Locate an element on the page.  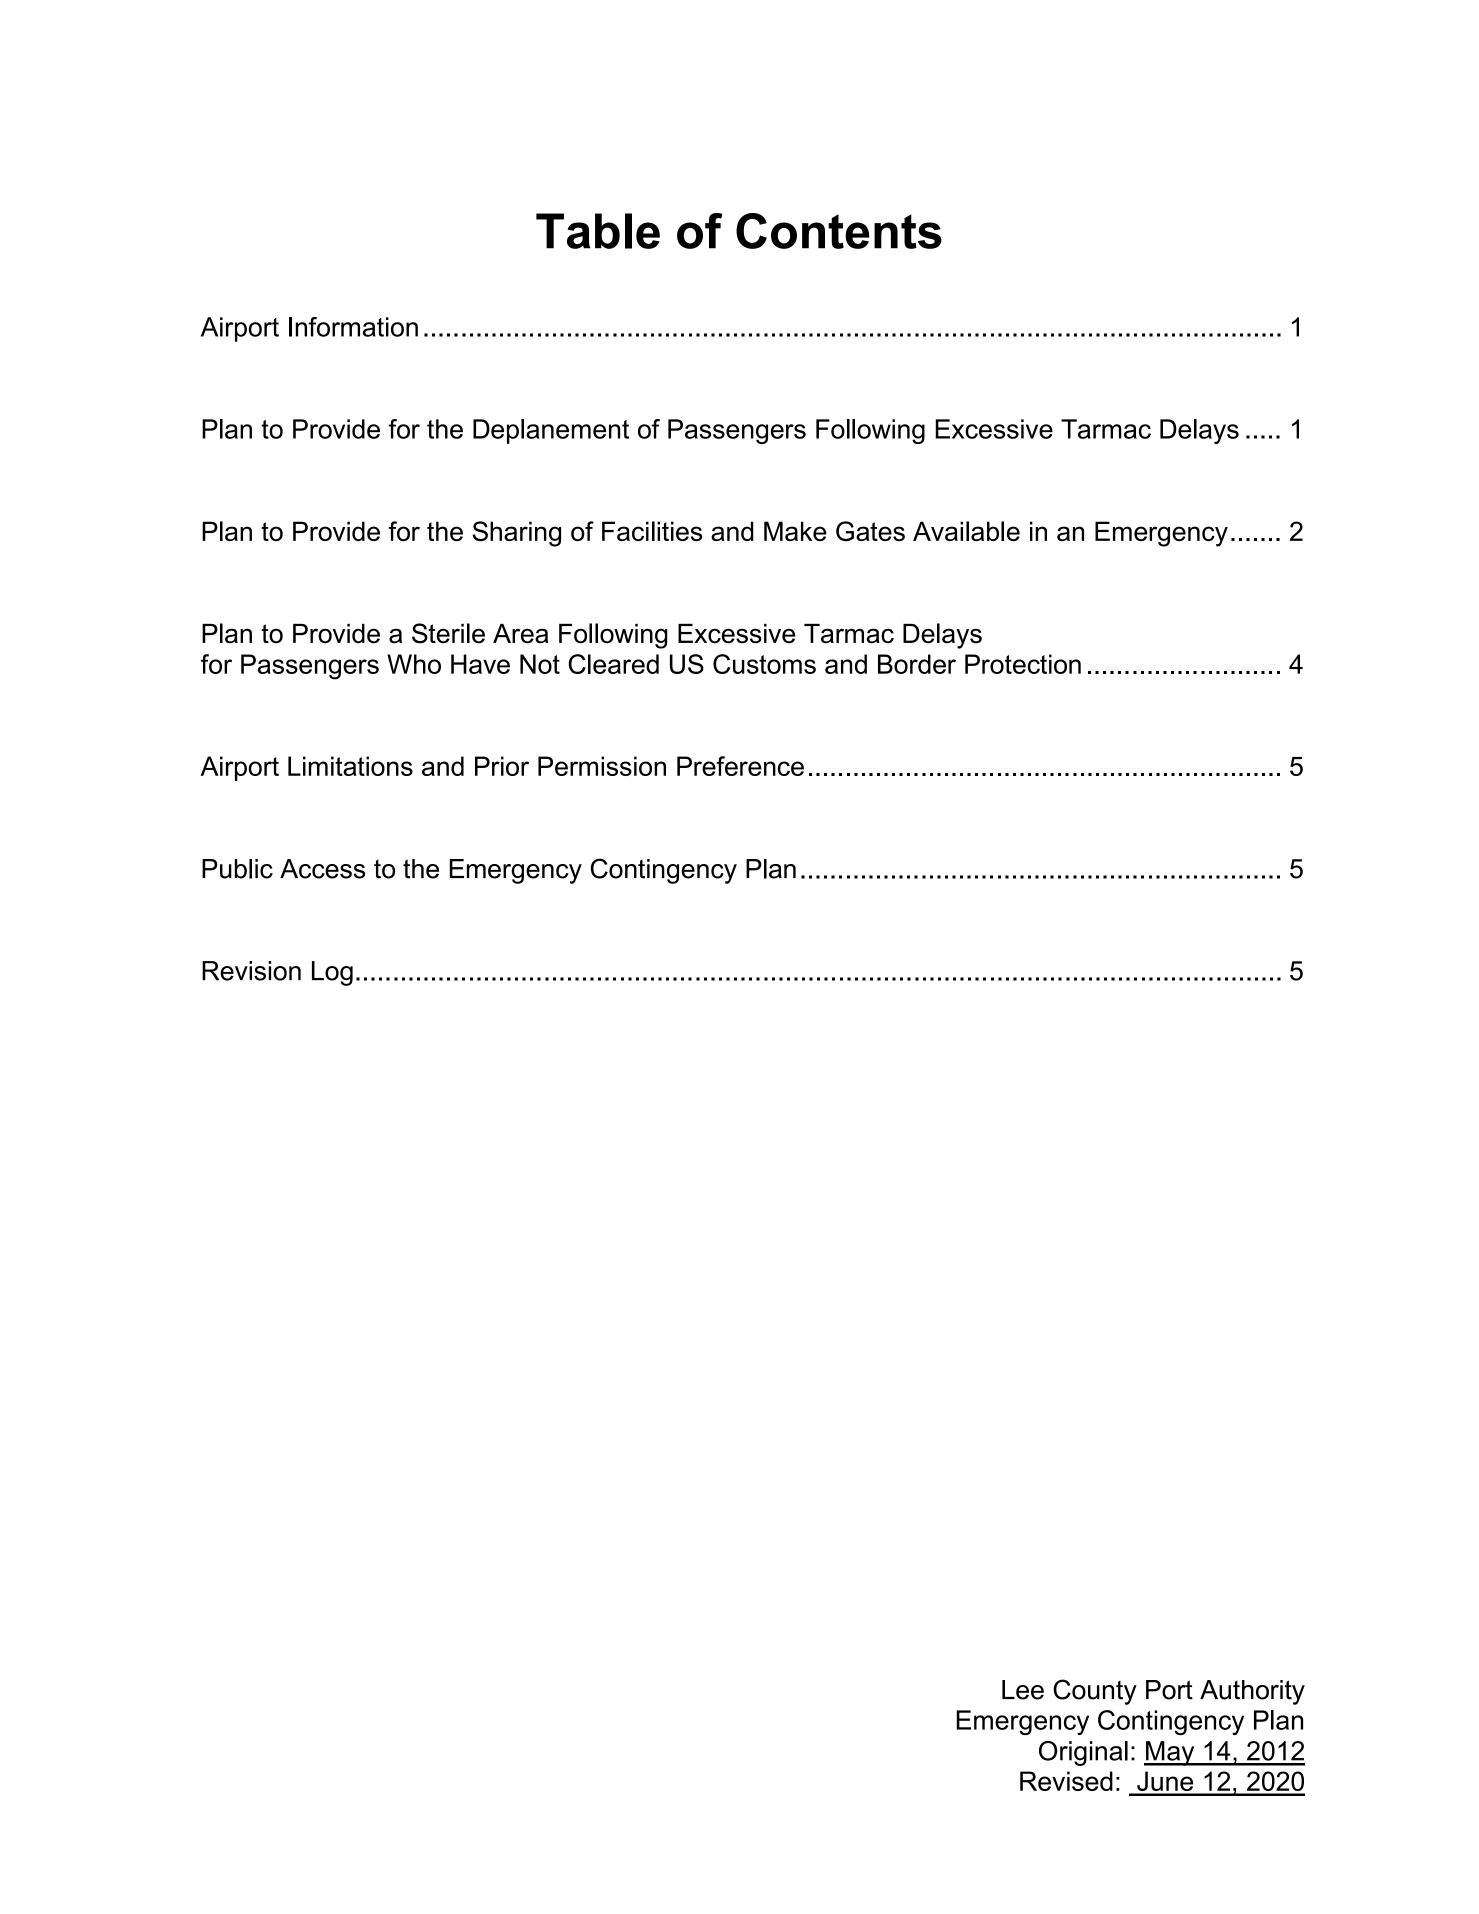
Permission is located at coordinates (602, 766).
